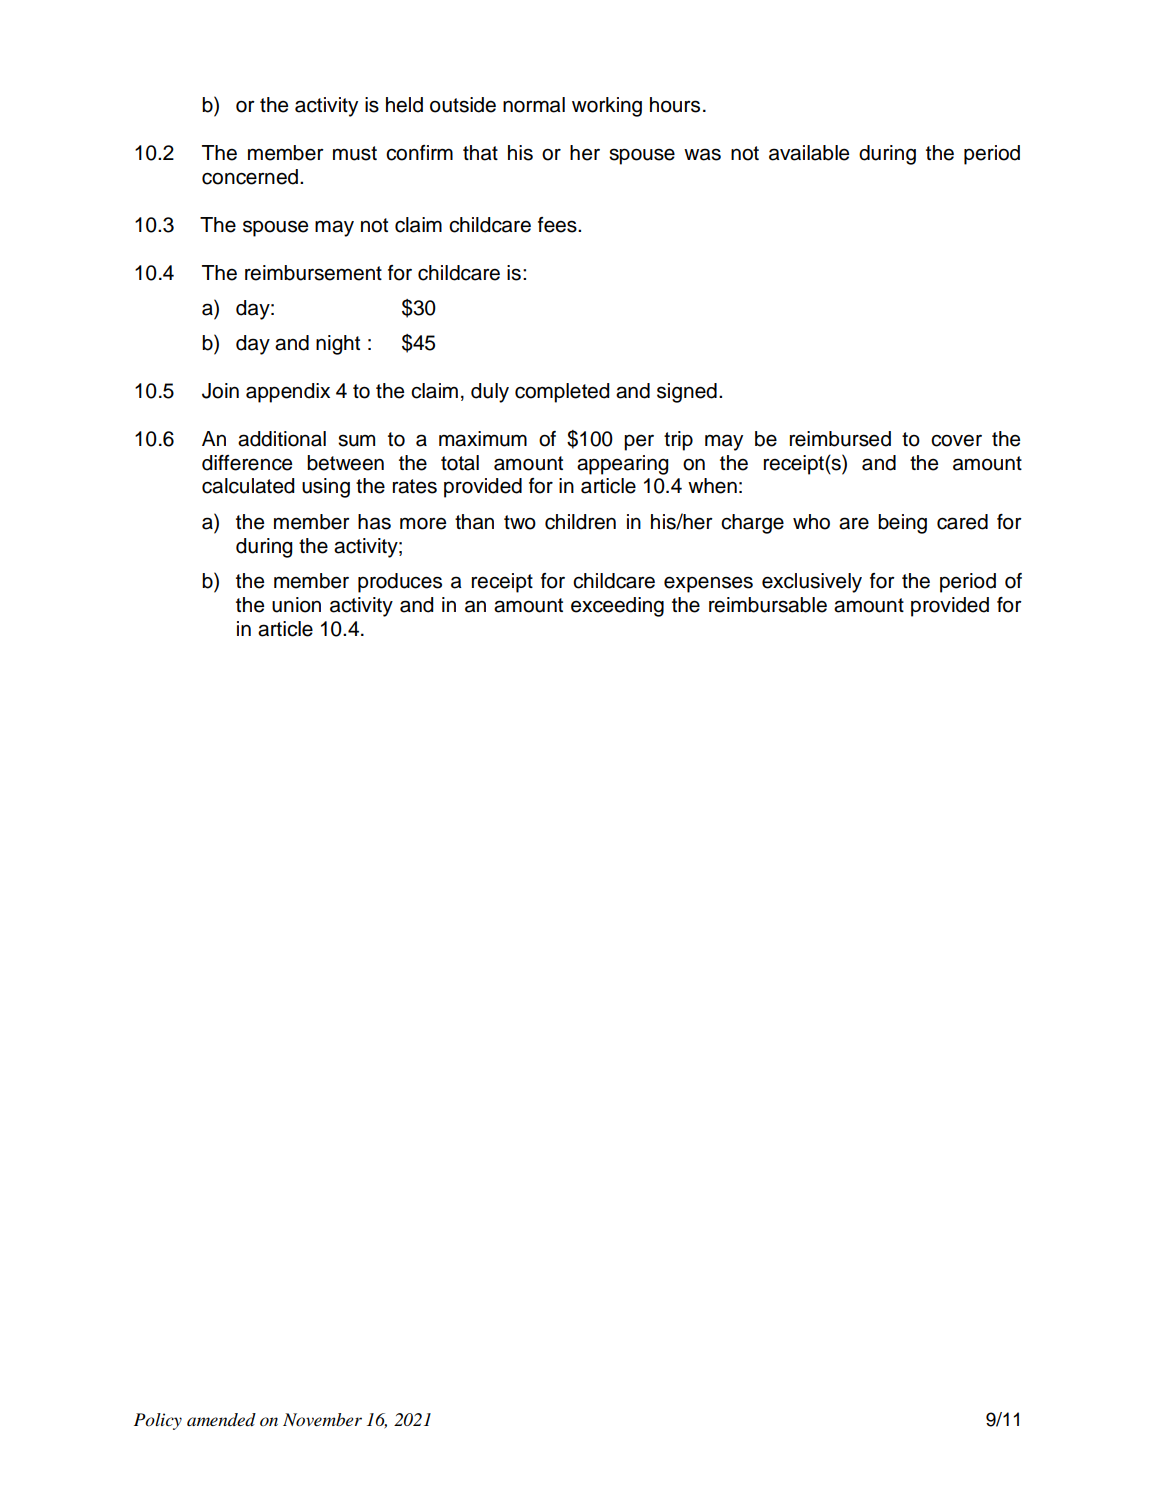 The image size is (1156, 1496). I want to click on available, so click(809, 153).
